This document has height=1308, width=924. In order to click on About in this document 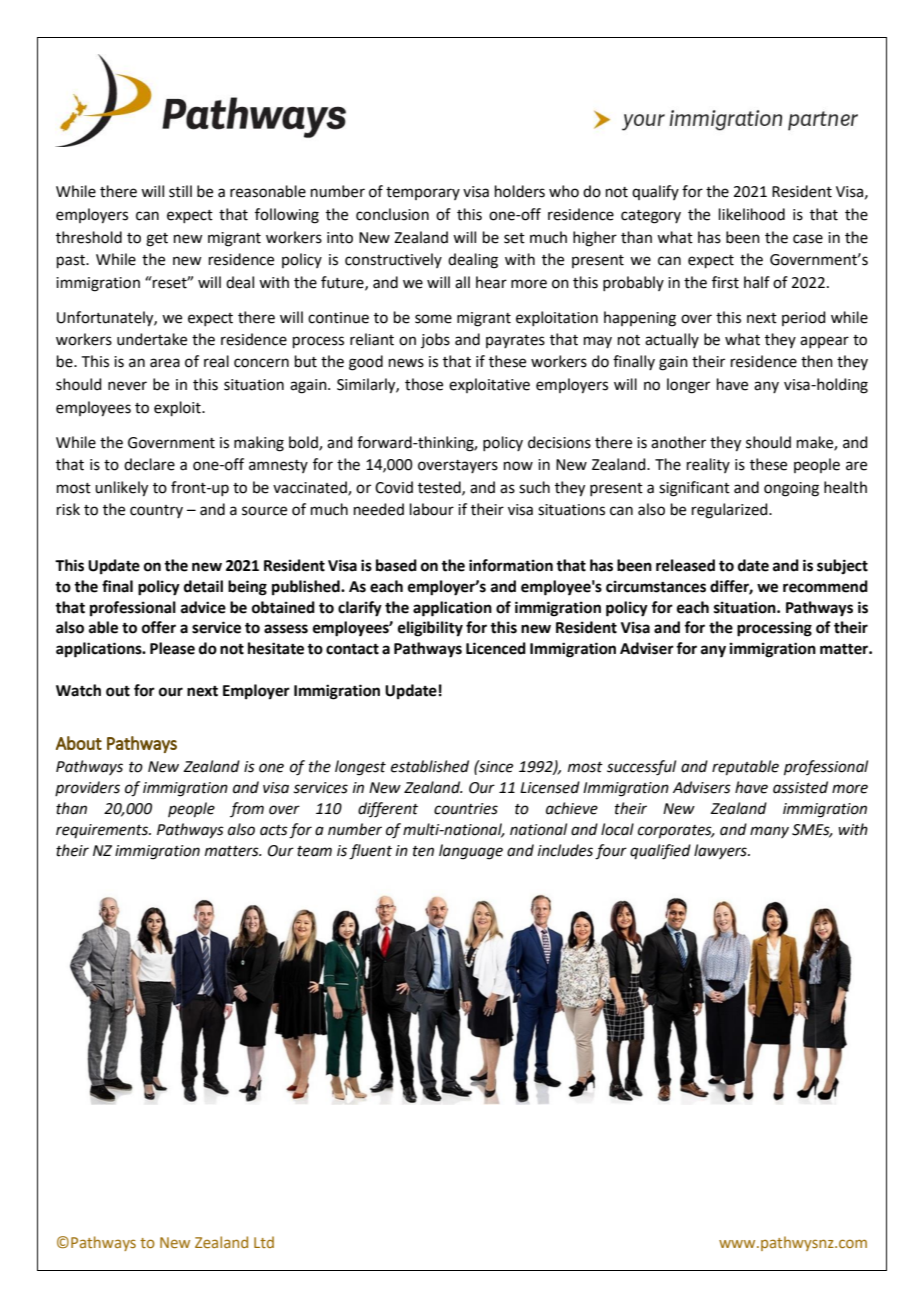, I will do `click(79, 743)`.
